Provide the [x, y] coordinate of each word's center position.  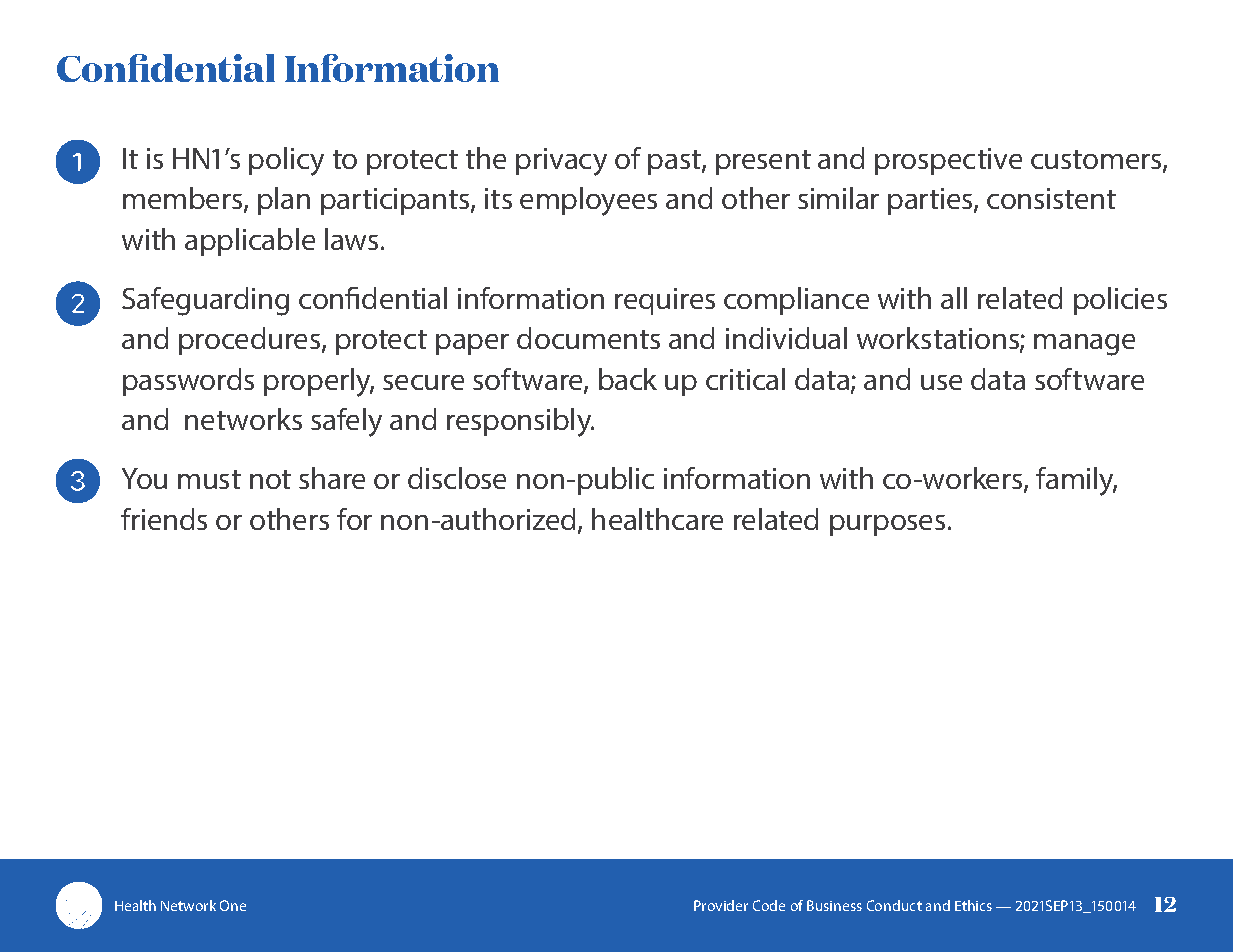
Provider [721, 905]
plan [284, 201]
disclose [457, 478]
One [233, 905]
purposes [887, 525]
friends [164, 519]
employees [588, 201]
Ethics [973, 905]
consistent [1051, 198]
